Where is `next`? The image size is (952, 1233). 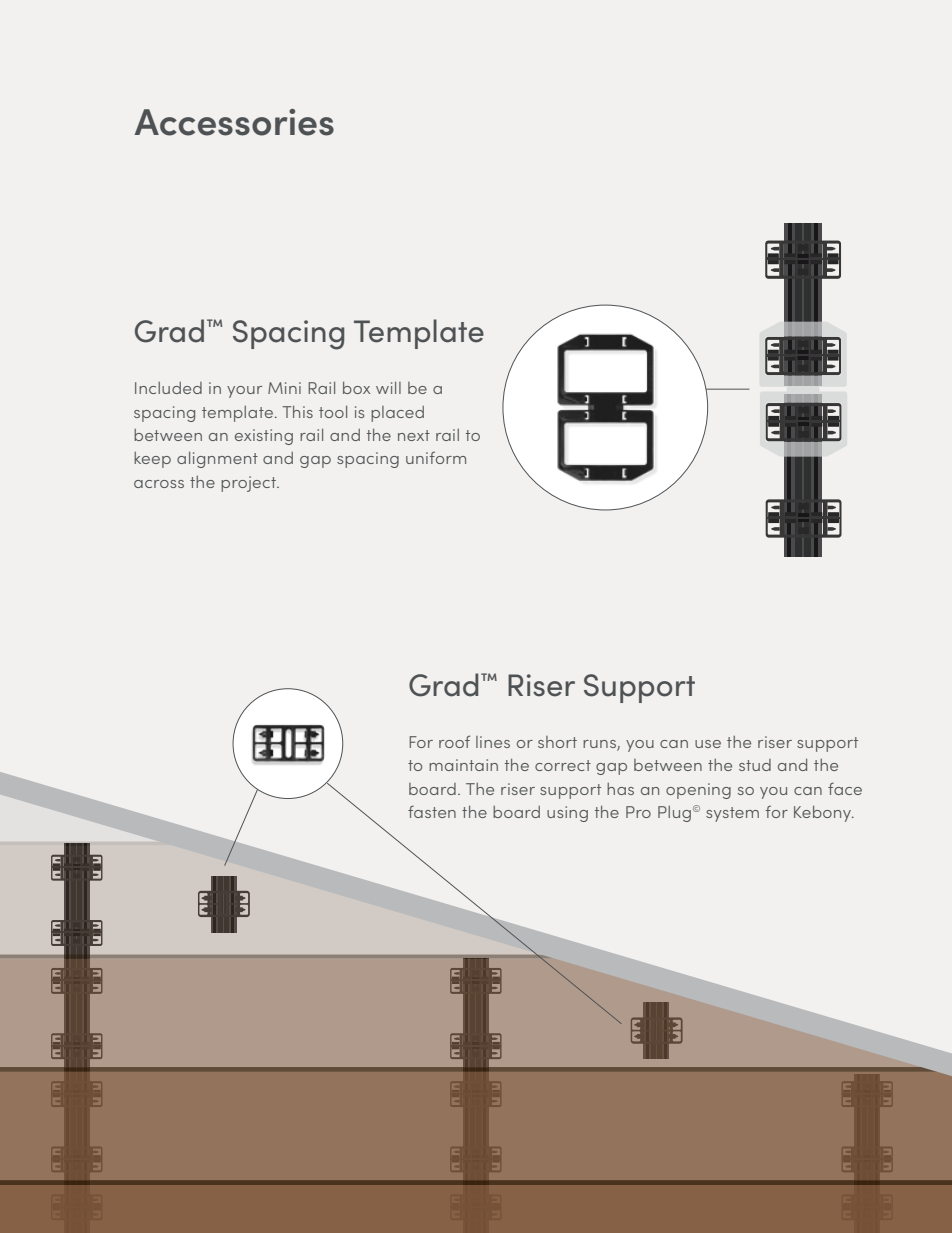
next is located at coordinates (414, 435).
